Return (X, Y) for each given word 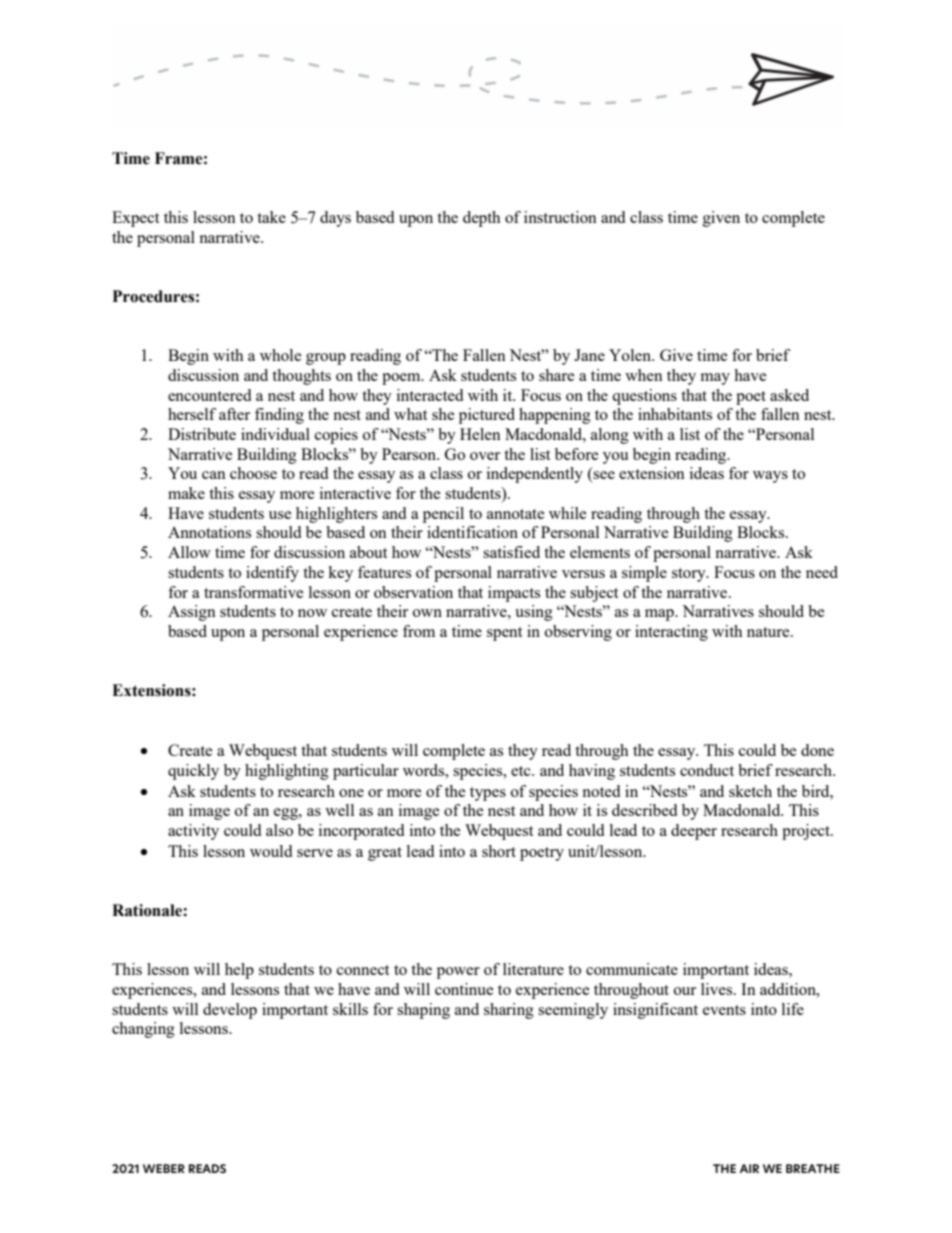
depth (482, 219)
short (499, 851)
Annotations (209, 532)
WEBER (164, 1168)
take (271, 217)
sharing (509, 1011)
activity (193, 832)
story (690, 575)
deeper (694, 832)
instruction (560, 217)
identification (472, 532)
